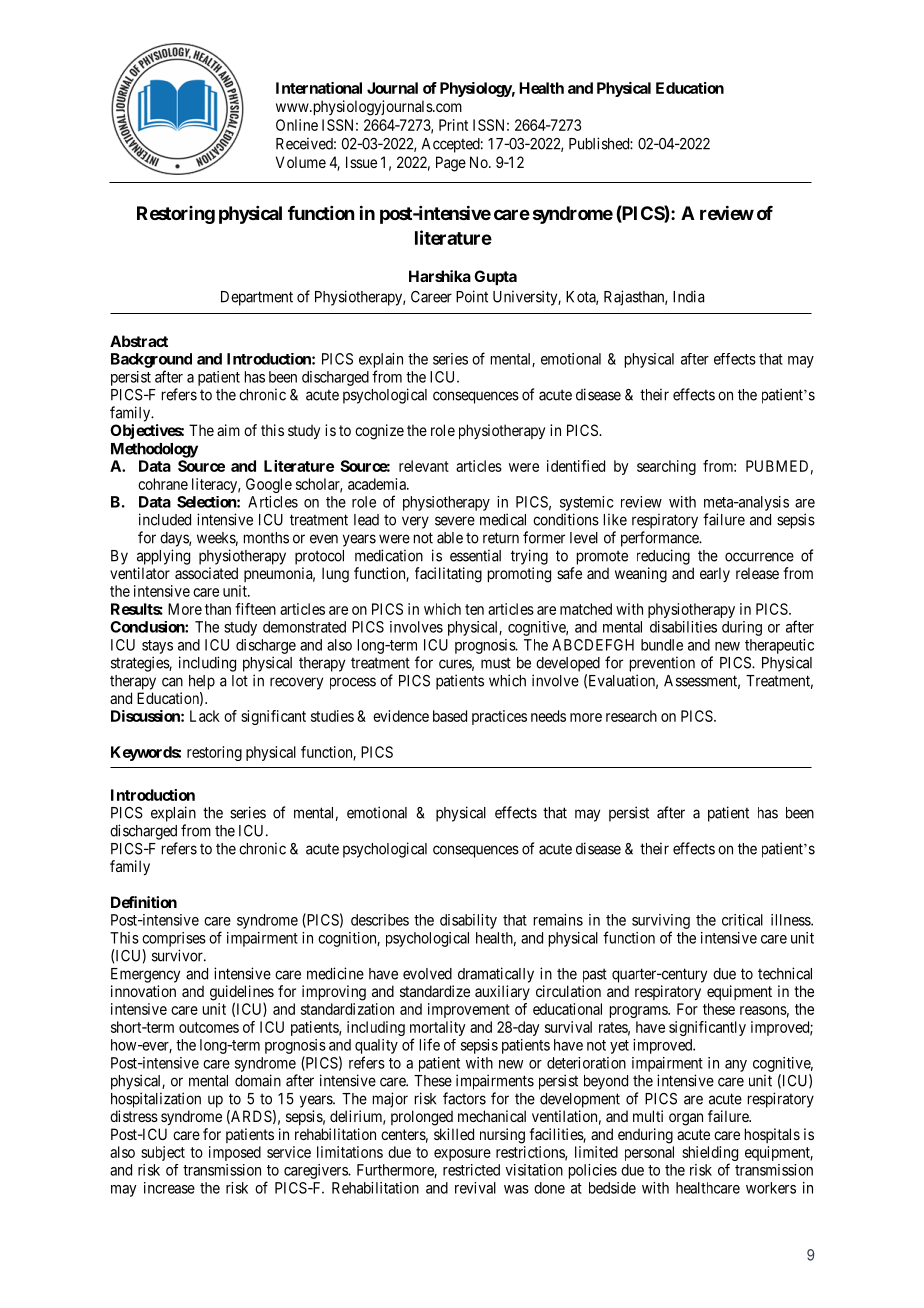 The image size is (924, 1308). What do you see at coordinates (683, 627) in the screenshot?
I see `disabilities` at bounding box center [683, 627].
